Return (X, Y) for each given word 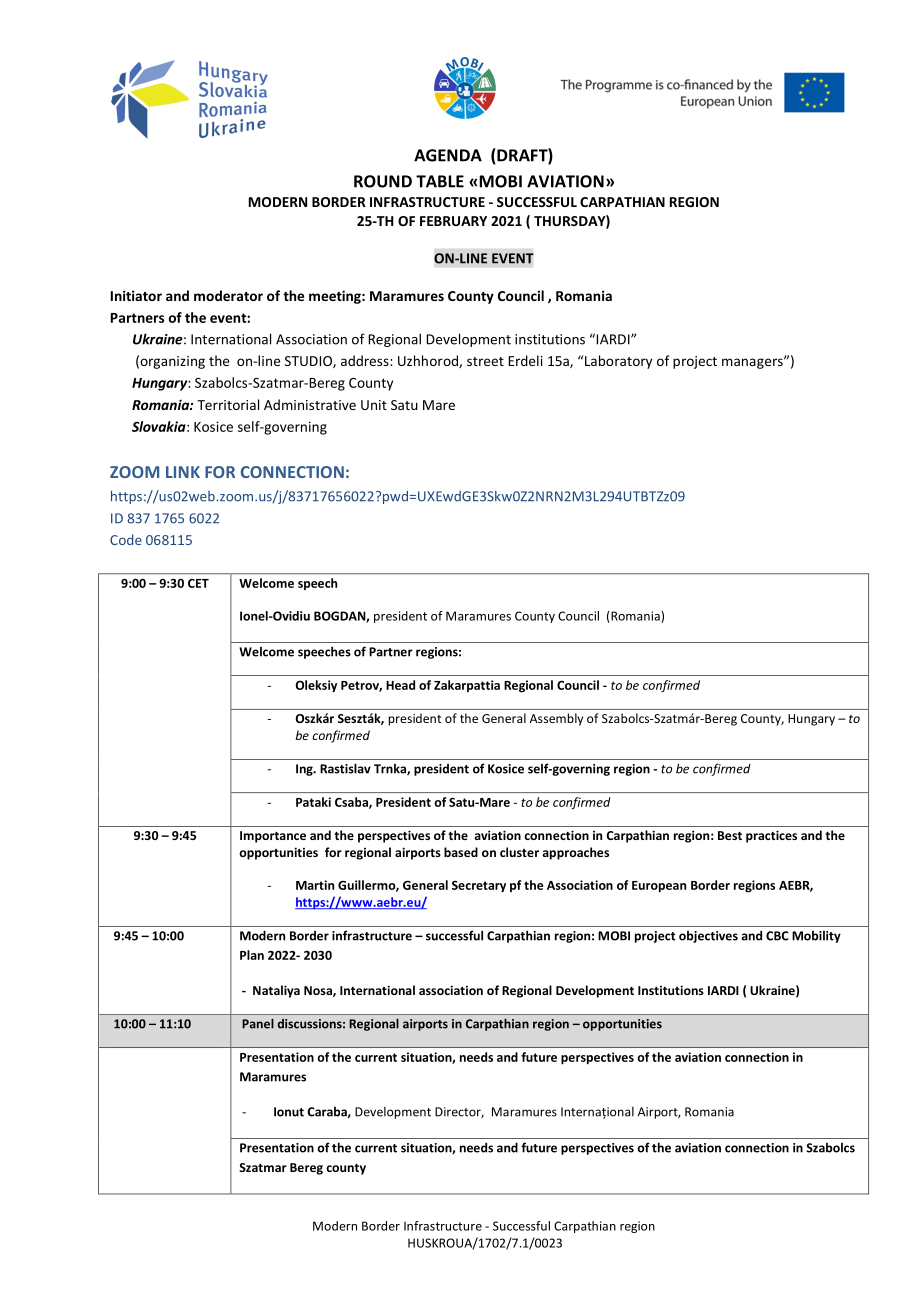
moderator (228, 295)
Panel (258, 1023)
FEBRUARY (453, 221)
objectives (708, 937)
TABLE (440, 181)
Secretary (479, 887)
